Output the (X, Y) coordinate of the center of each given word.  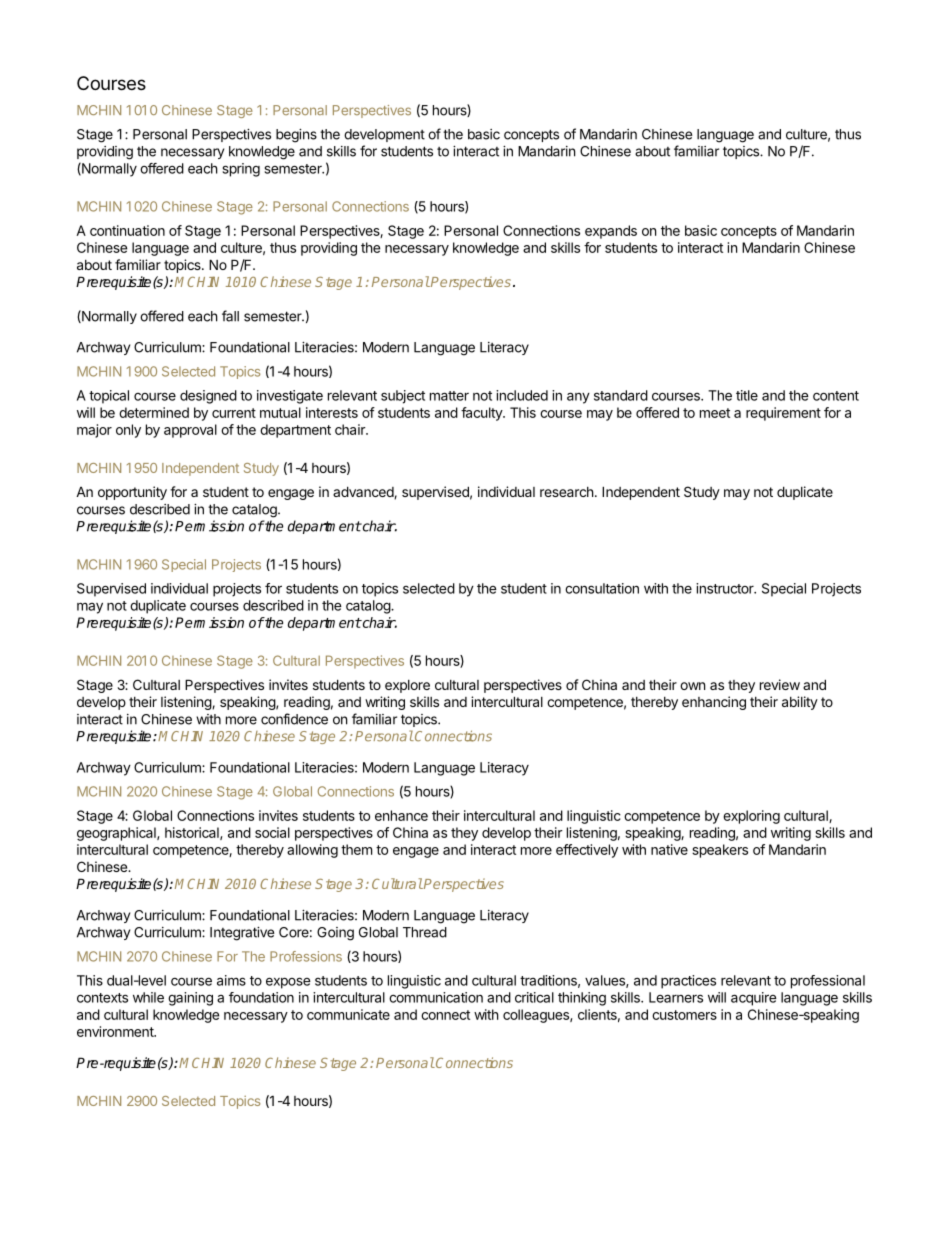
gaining (190, 999)
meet (715, 413)
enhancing (714, 703)
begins (296, 136)
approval (190, 431)
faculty (482, 414)
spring (241, 170)
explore (407, 686)
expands (611, 232)
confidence (294, 719)
